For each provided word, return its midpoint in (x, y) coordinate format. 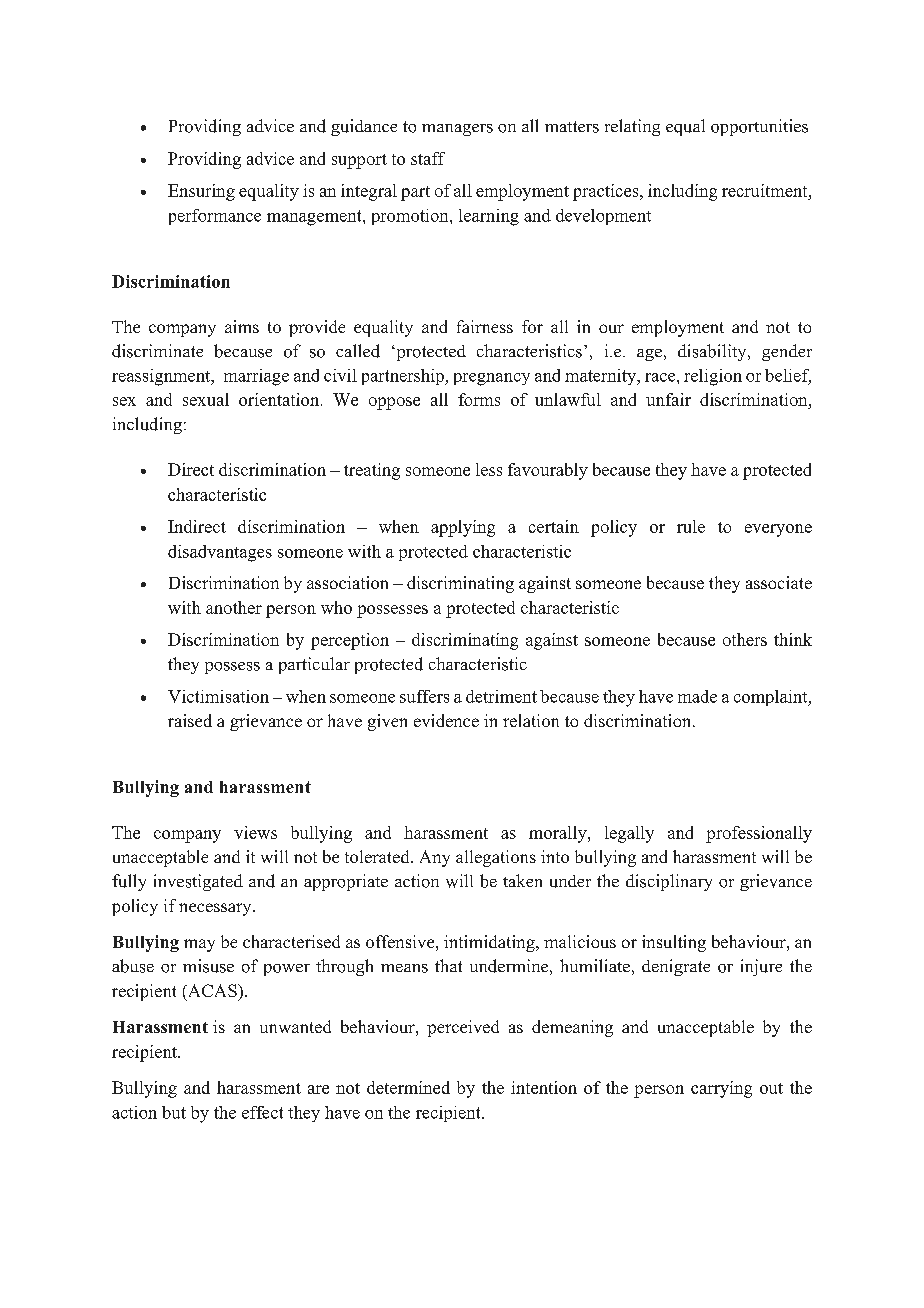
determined (408, 1087)
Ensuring (201, 192)
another (234, 607)
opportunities (759, 127)
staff (428, 158)
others (745, 639)
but (174, 1112)
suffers (424, 696)
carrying (721, 1089)
